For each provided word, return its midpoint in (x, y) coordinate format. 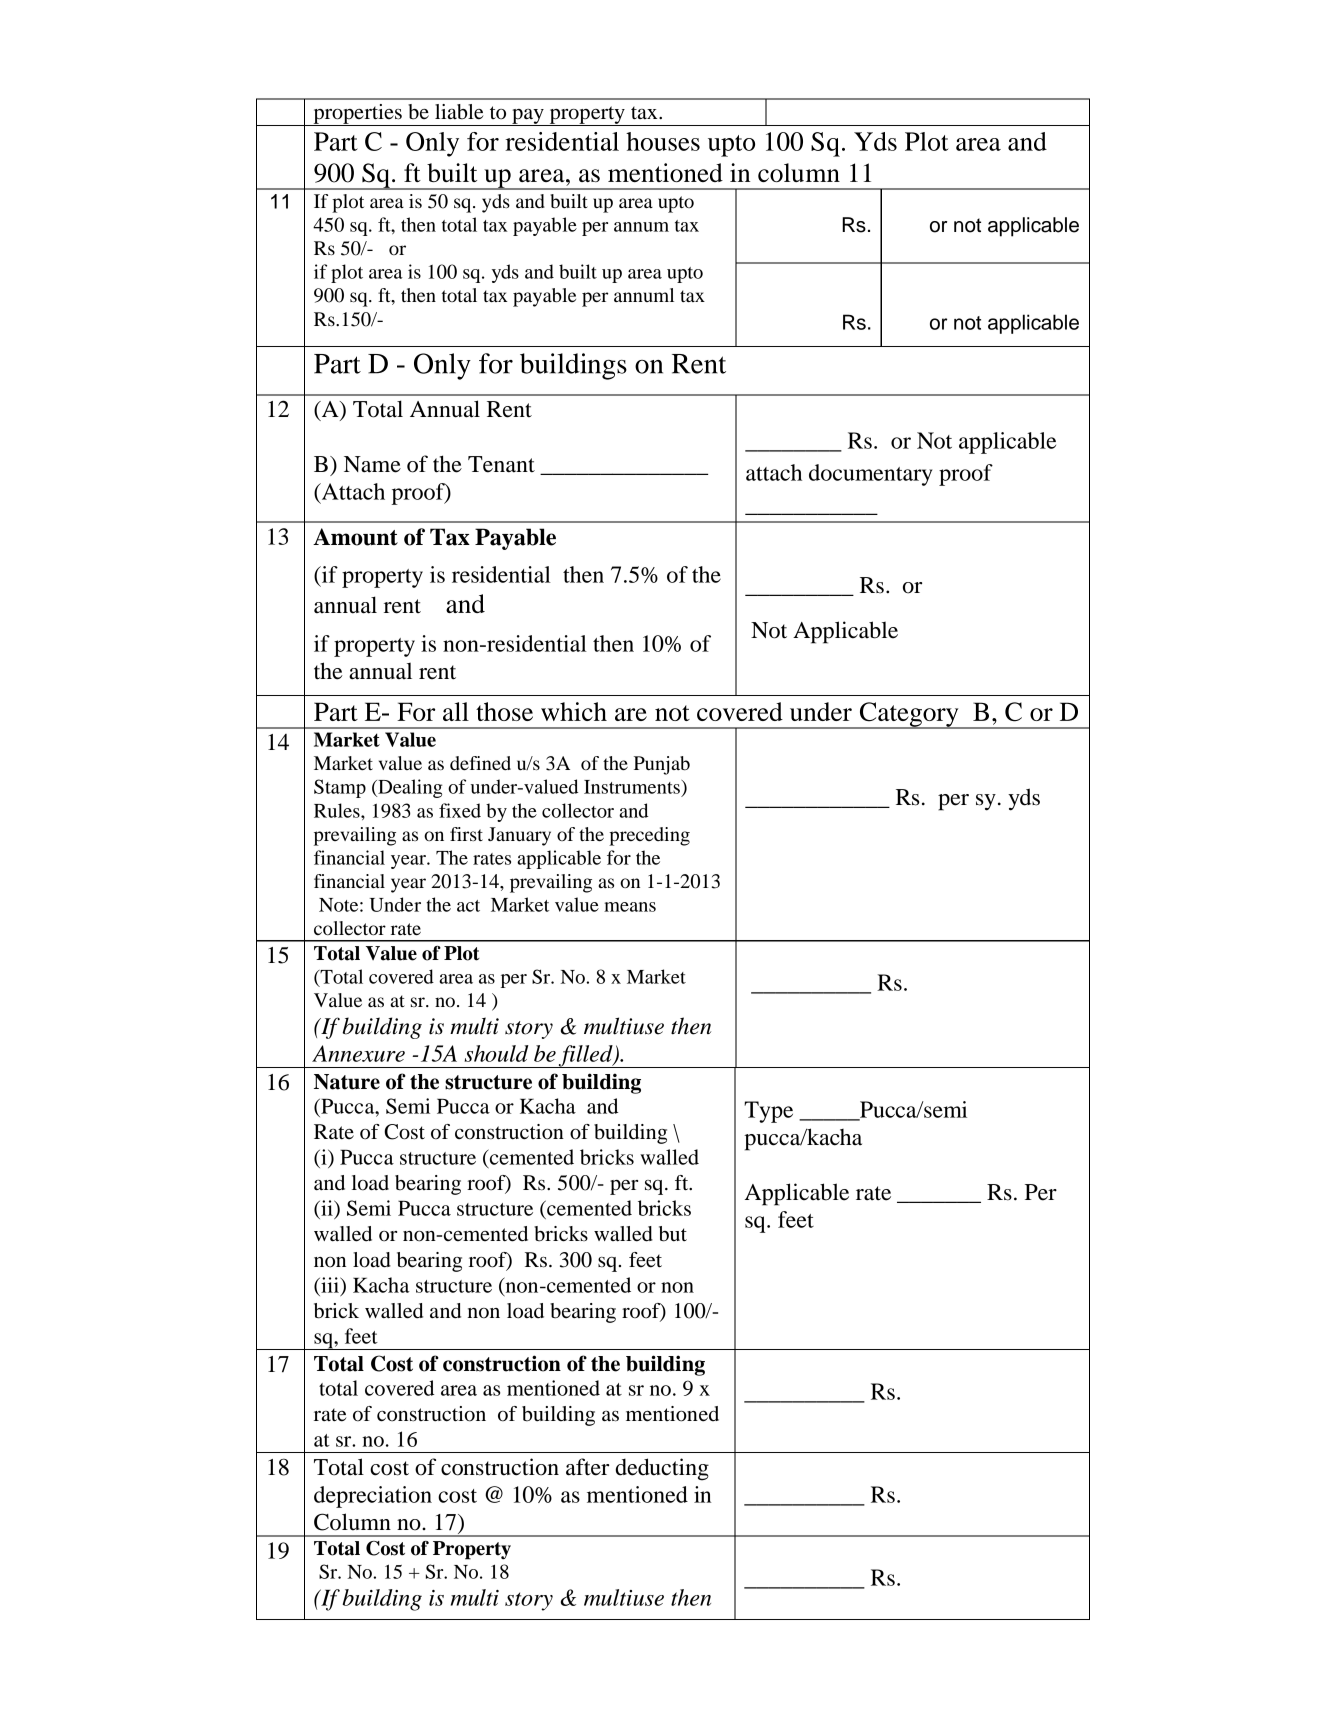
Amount (355, 537)
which (574, 711)
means (630, 907)
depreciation (373, 1497)
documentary (870, 475)
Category (909, 715)
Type (768, 1112)
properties (357, 115)
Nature (347, 1082)
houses (663, 141)
